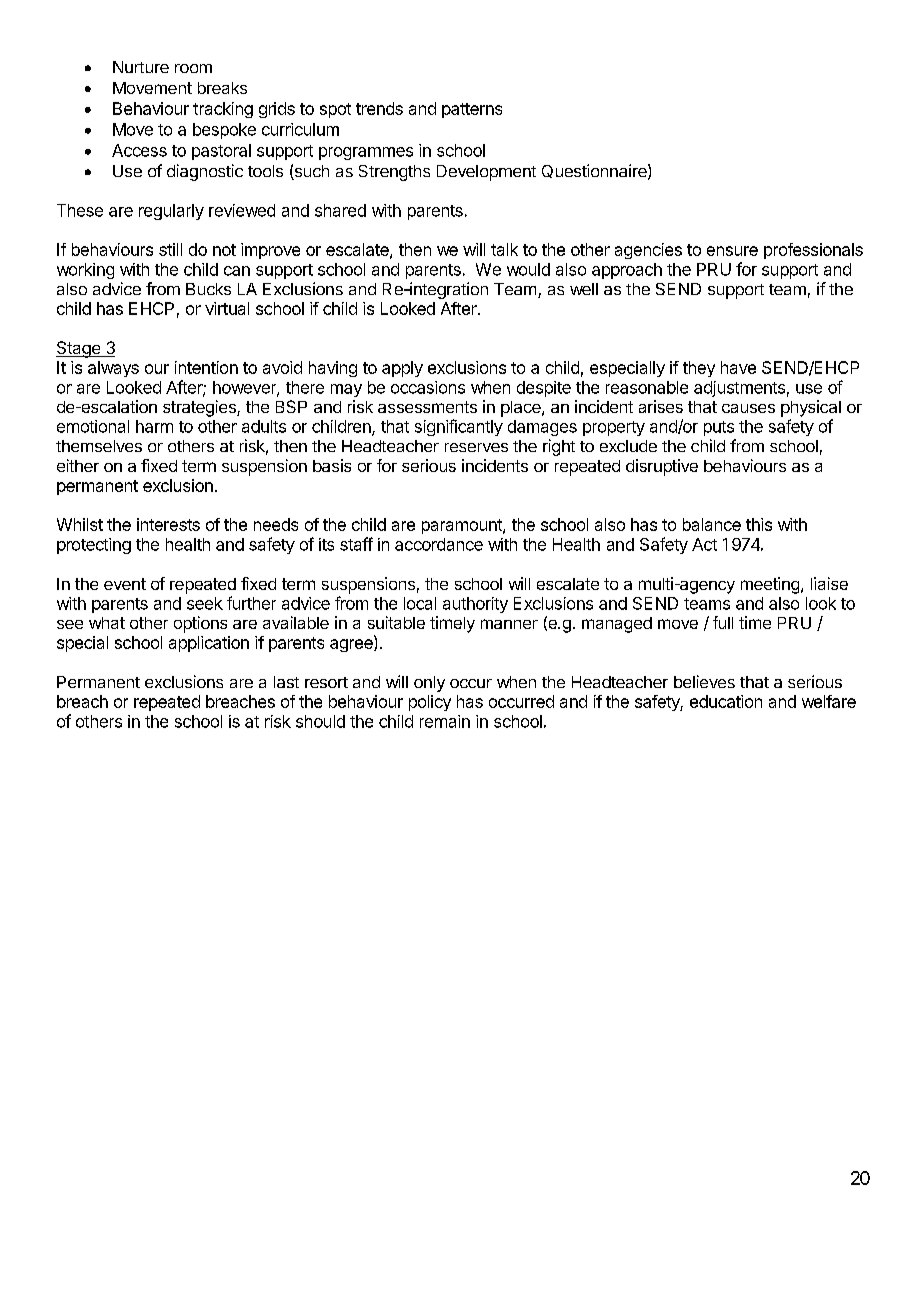 The image size is (924, 1308). I want to click on policy, so click(430, 703).
